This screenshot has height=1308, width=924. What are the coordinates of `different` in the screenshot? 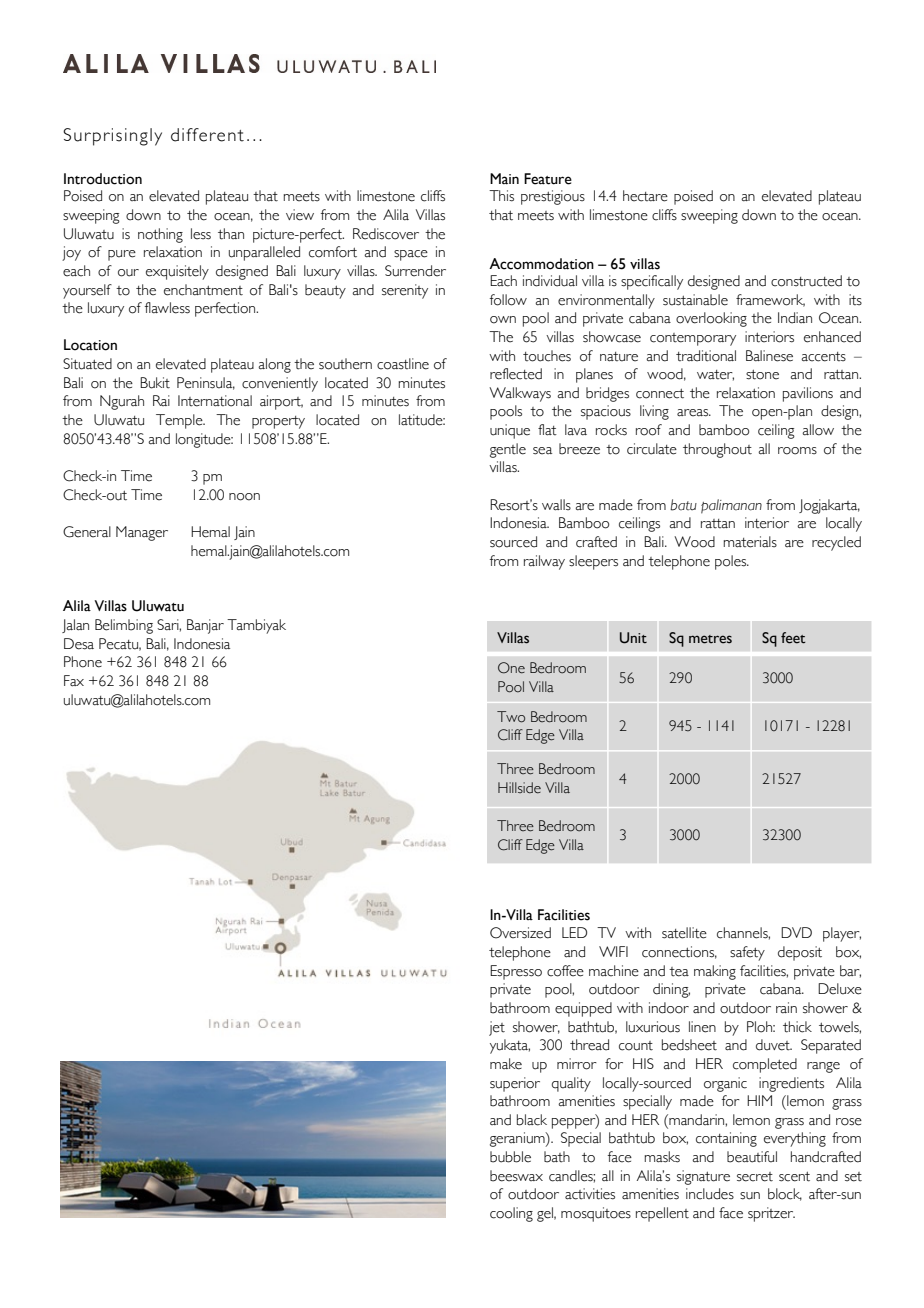 It's located at (207, 135).
